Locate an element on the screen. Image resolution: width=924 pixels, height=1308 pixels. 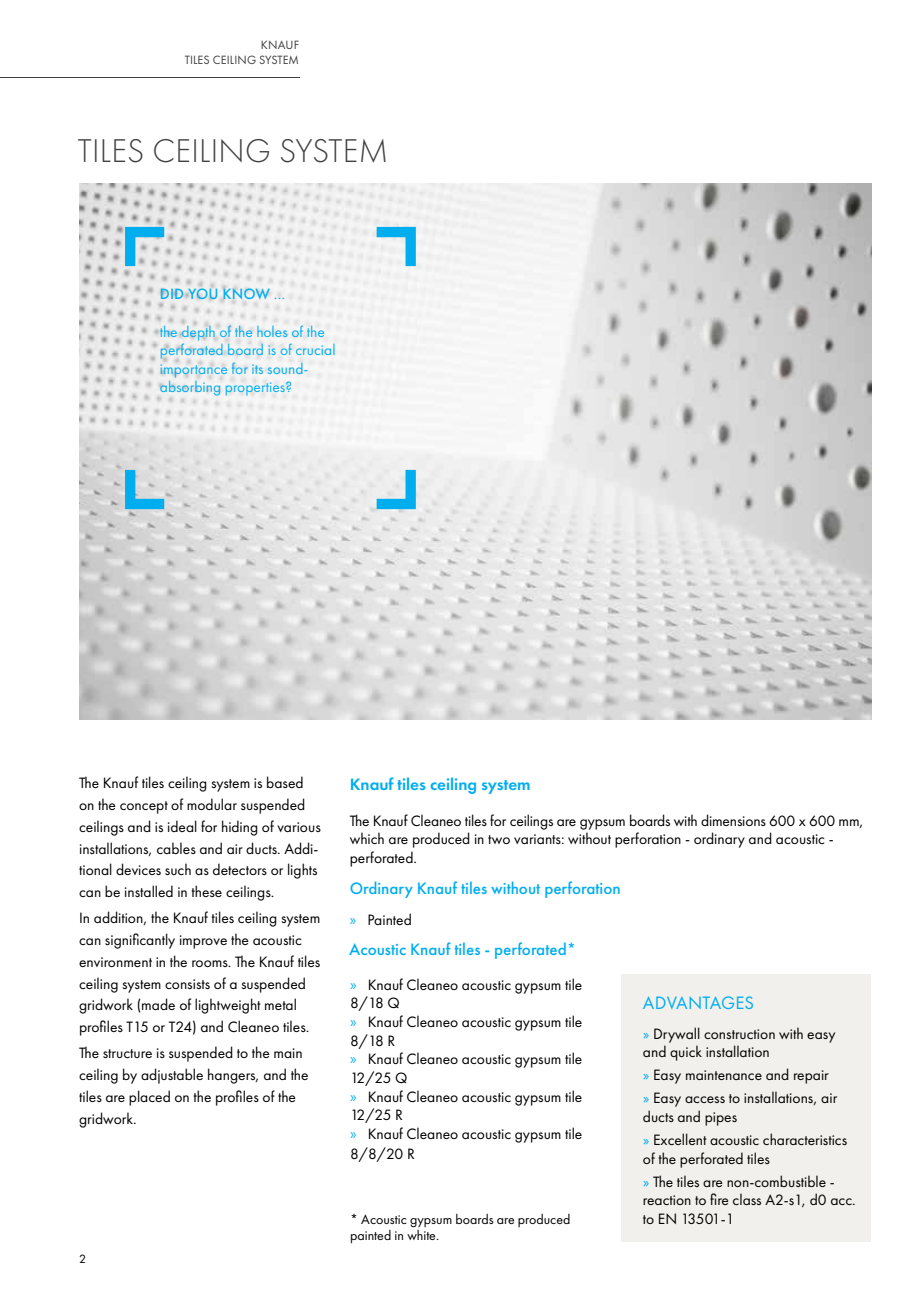
fire is located at coordinates (719, 1199).
